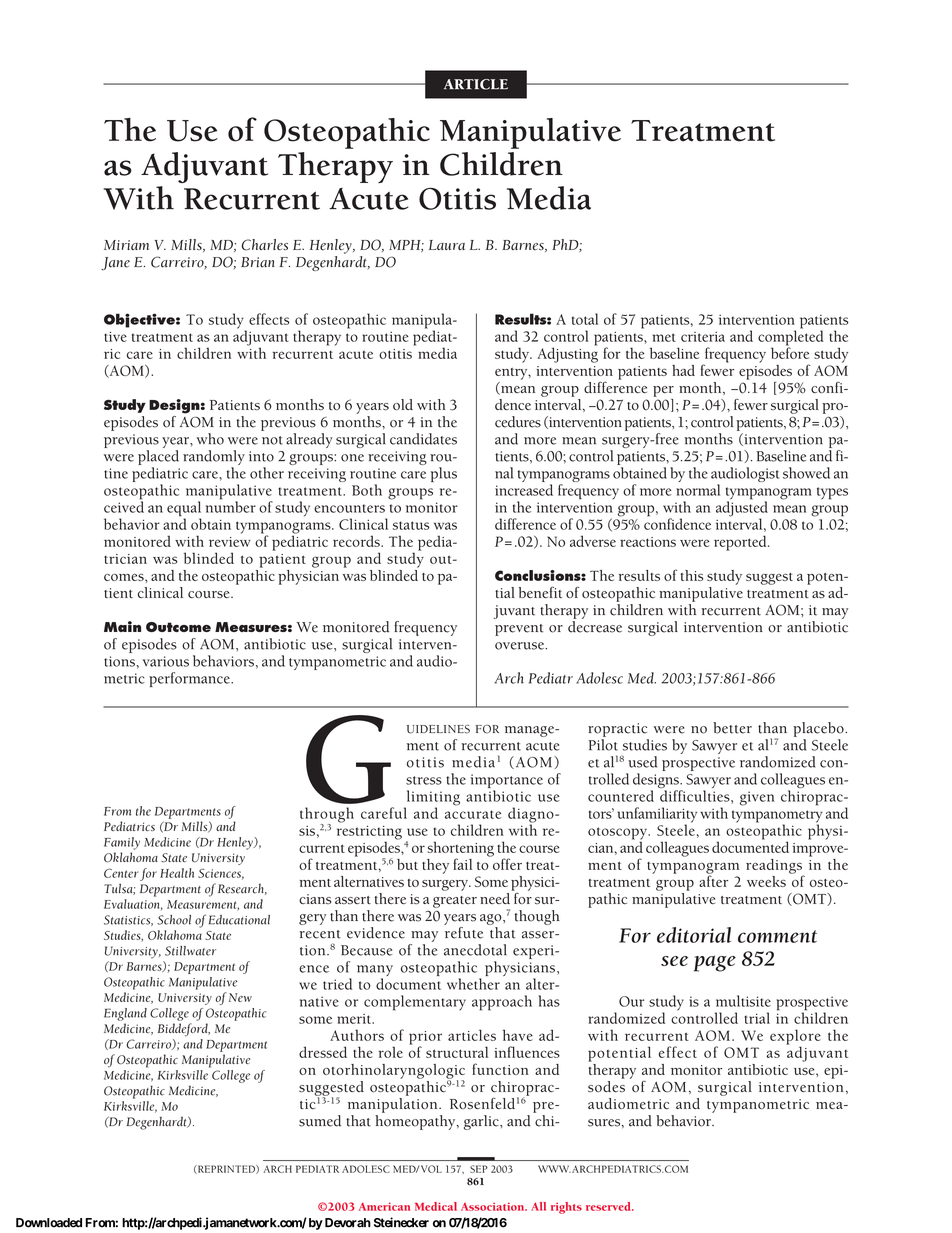 The image size is (952, 1233). I want to click on criteria, so click(703, 337).
